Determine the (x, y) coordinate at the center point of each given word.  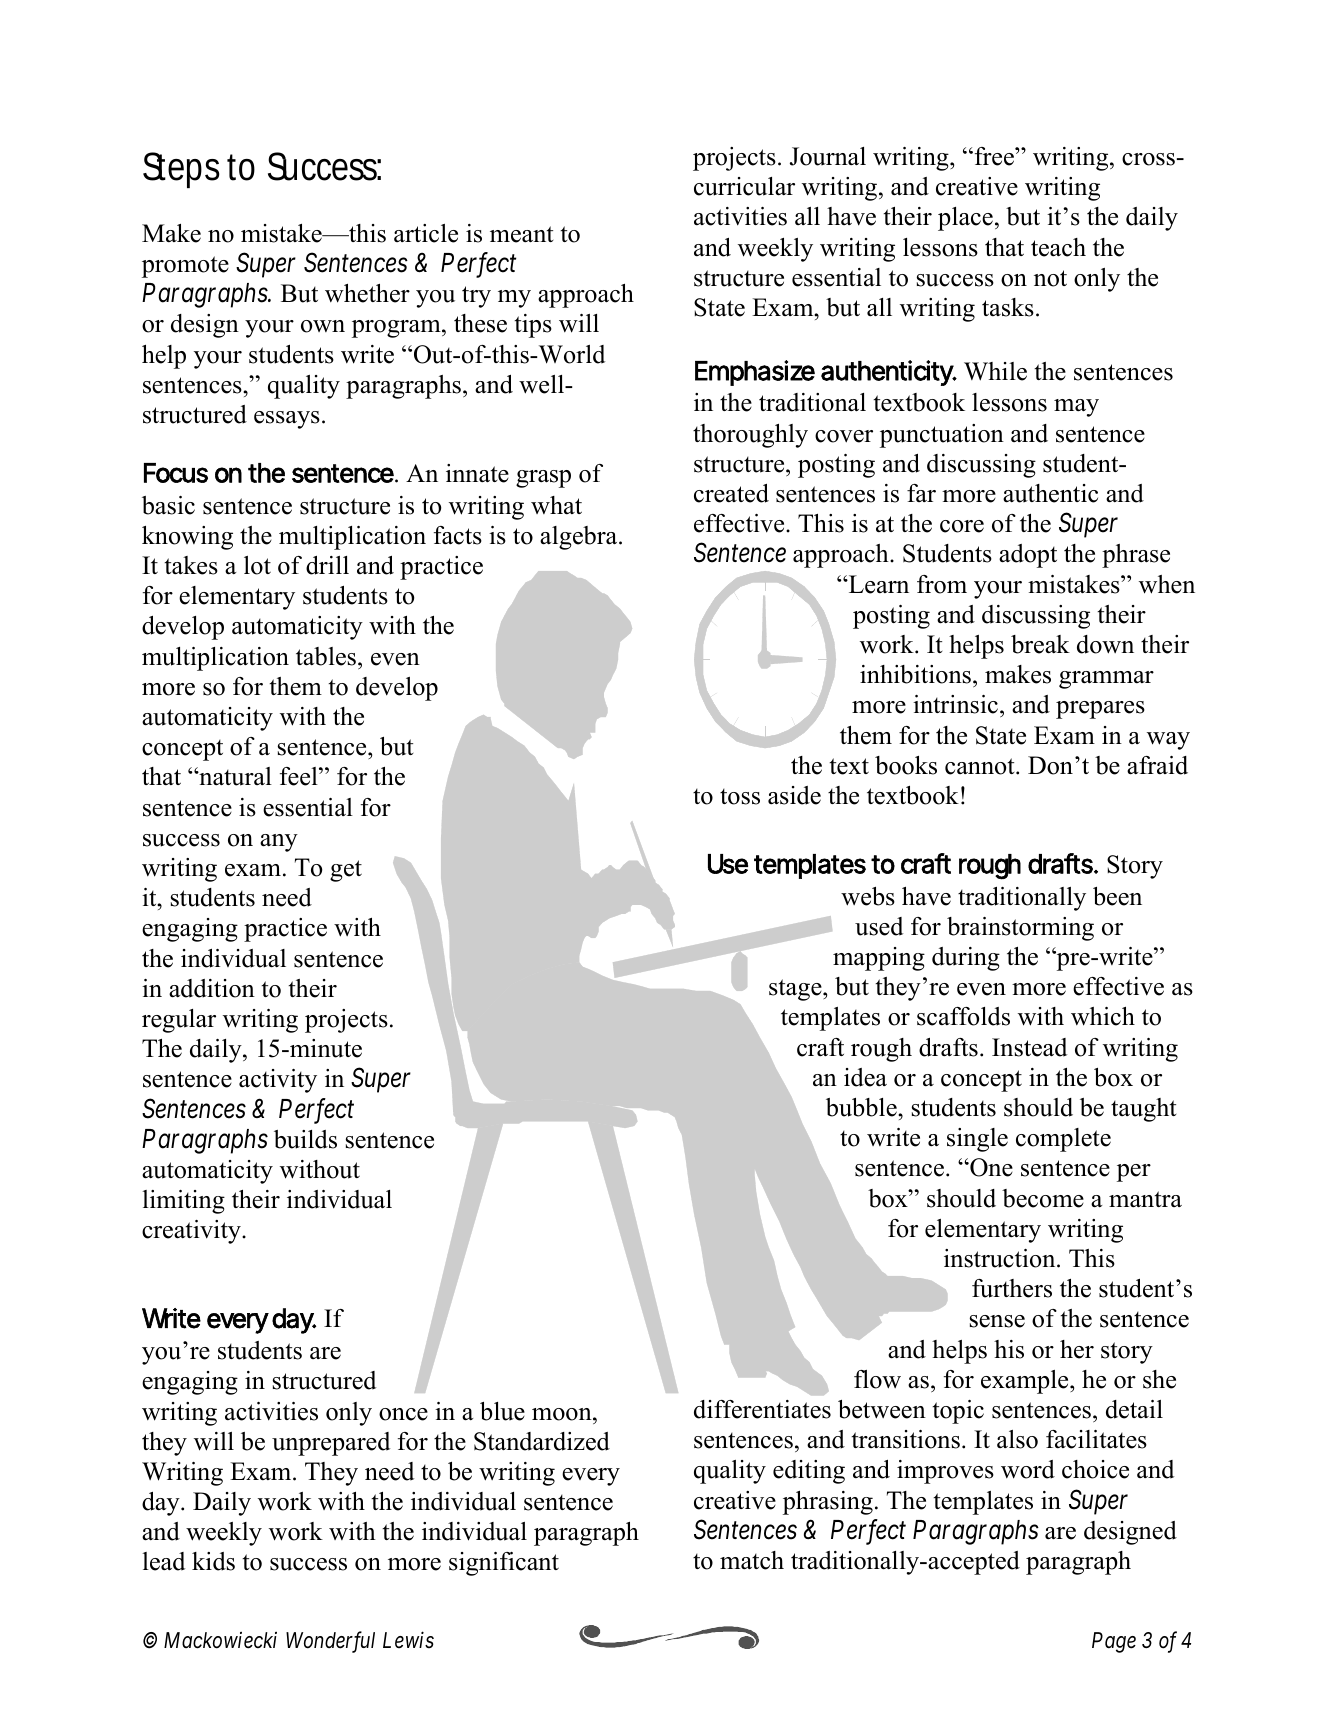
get (346, 871)
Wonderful (330, 1642)
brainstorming (1020, 929)
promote (185, 267)
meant (521, 234)
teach (1058, 247)
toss (740, 797)
